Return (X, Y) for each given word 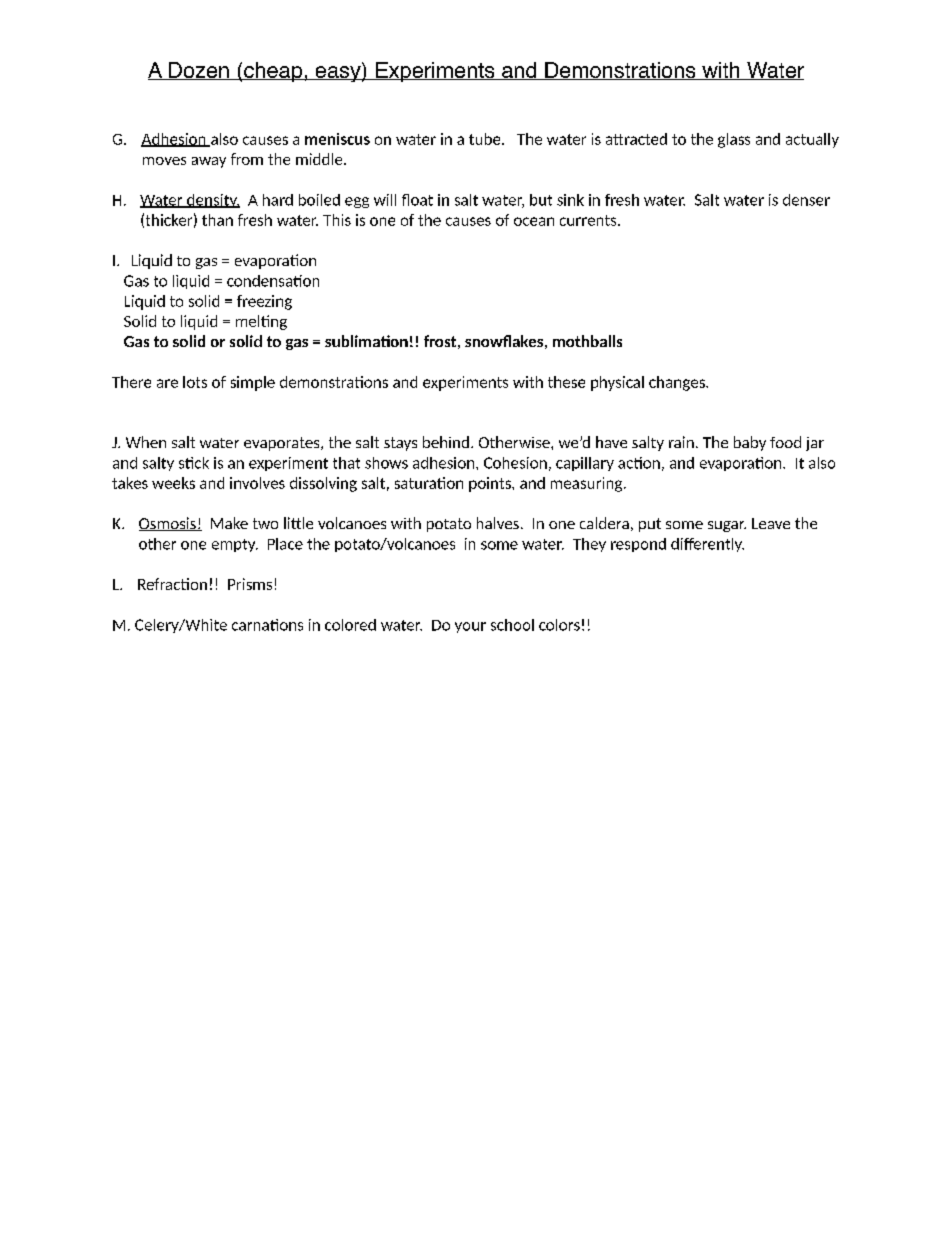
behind (446, 442)
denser (806, 200)
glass (734, 140)
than (217, 220)
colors (559, 625)
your (470, 627)
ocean (534, 221)
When (146, 442)
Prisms (250, 584)
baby (750, 443)
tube (486, 139)
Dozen (198, 71)
